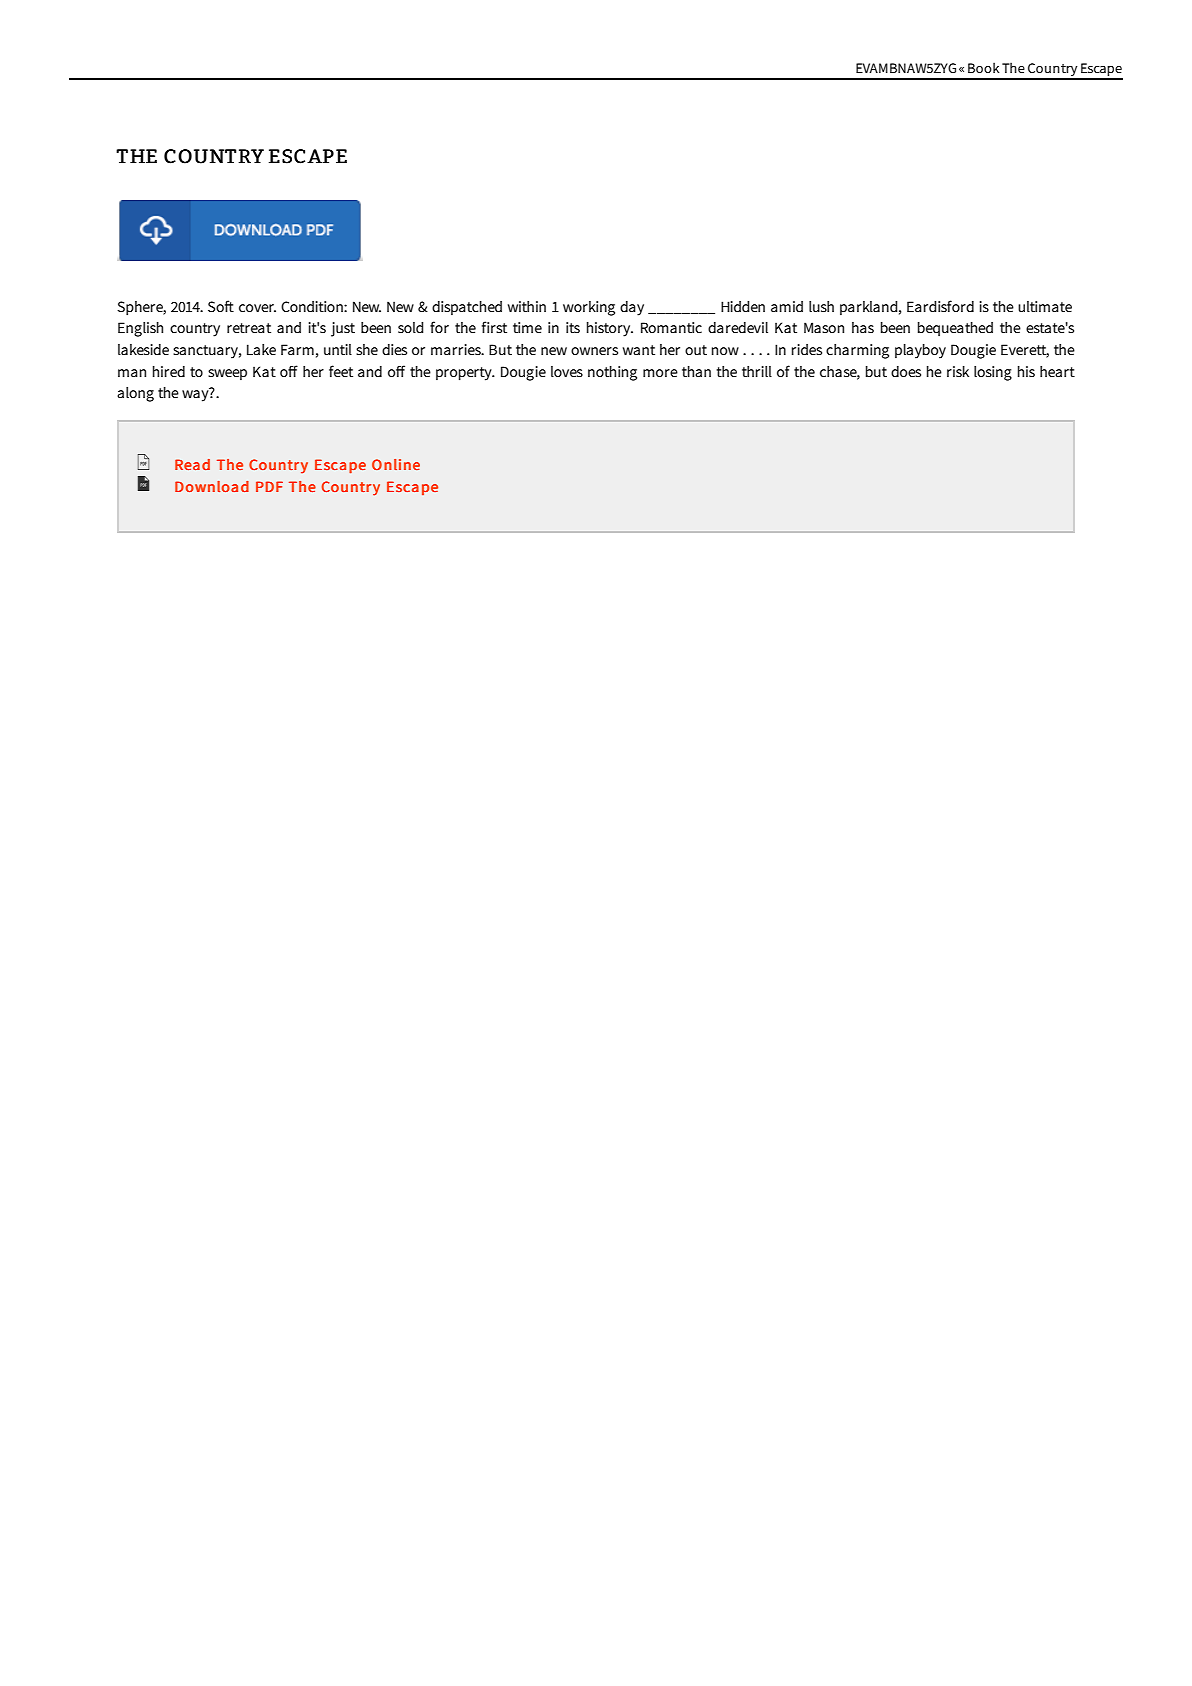  I want to click on within, so click(527, 306).
